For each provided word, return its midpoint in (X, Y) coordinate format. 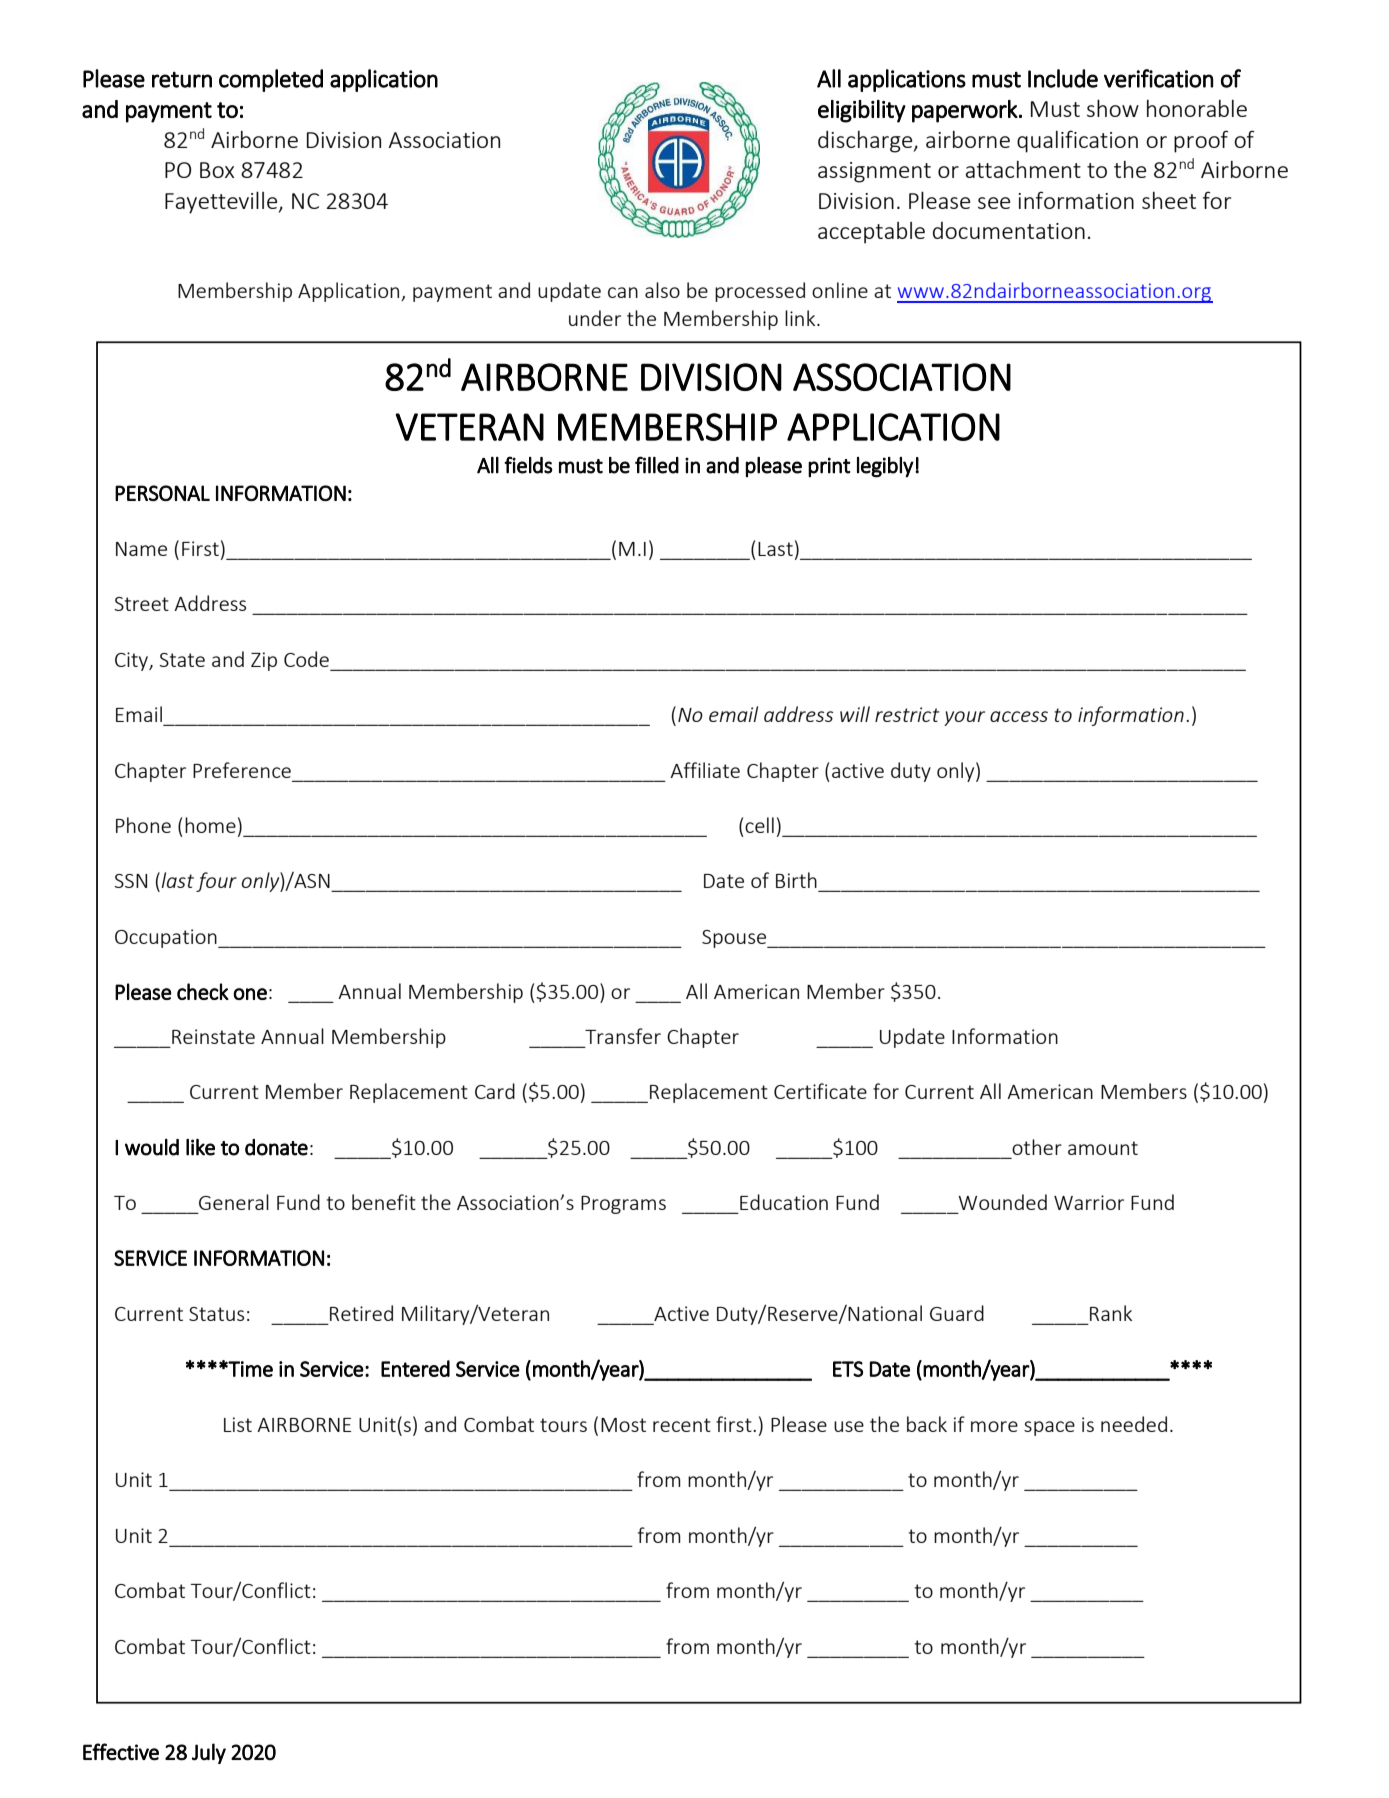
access (1019, 716)
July (209, 1753)
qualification (1077, 141)
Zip (264, 661)
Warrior (1089, 1202)
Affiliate (705, 770)
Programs (623, 1205)
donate (276, 1147)
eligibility (862, 111)
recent (682, 1425)
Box (217, 170)
